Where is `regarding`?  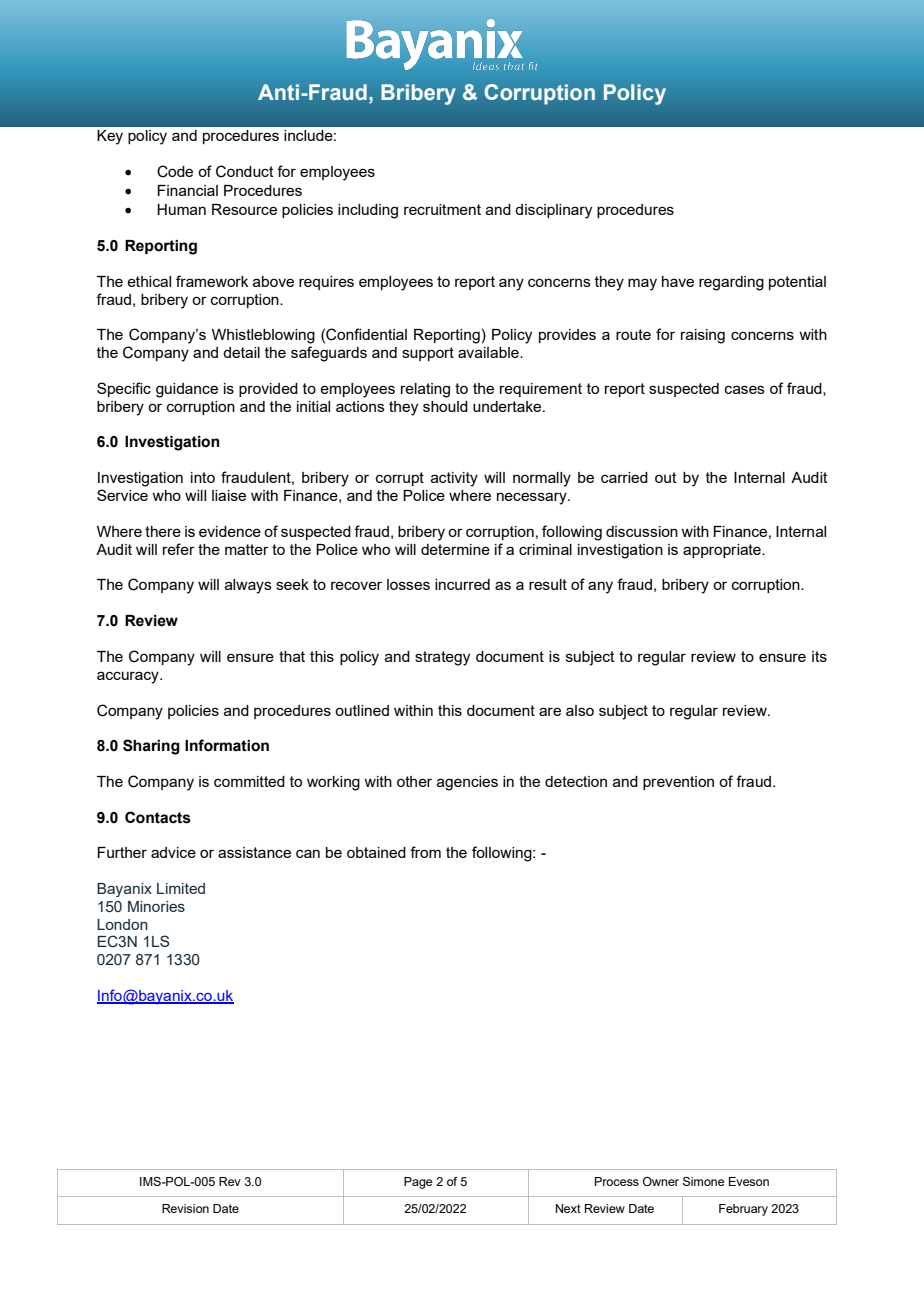
regarding is located at coordinates (731, 283).
